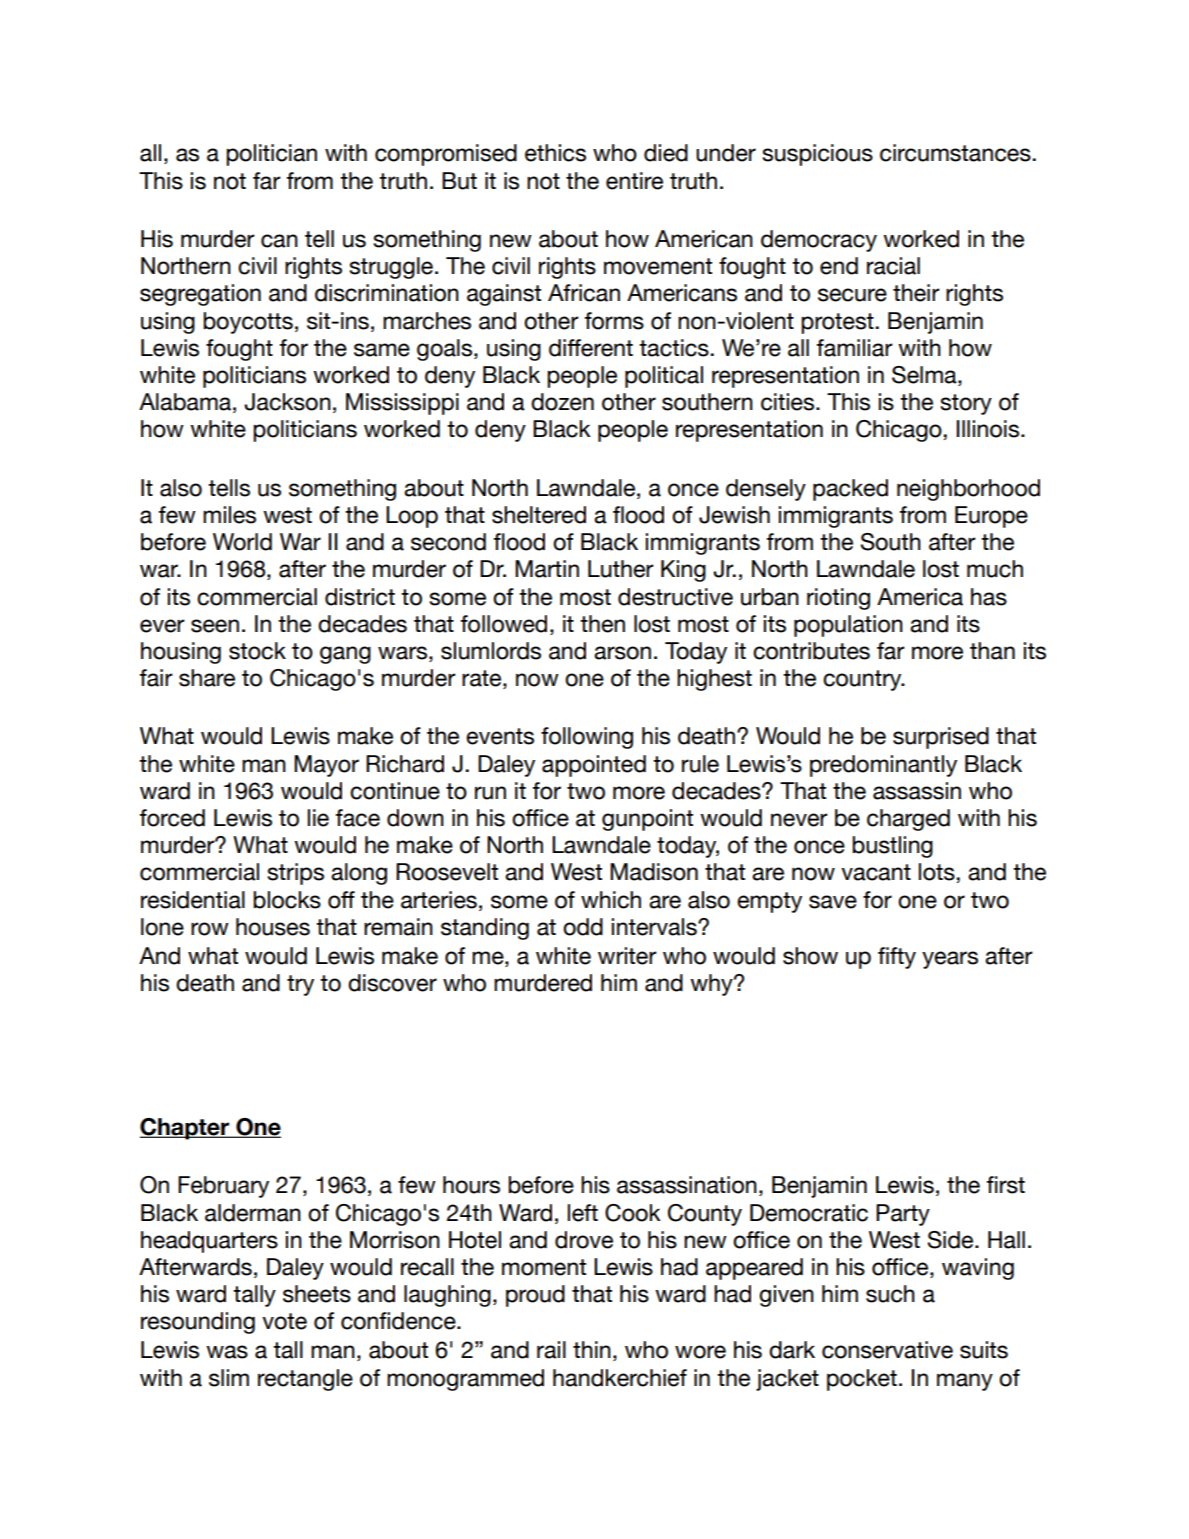 This screenshot has height=1539, width=1189. Describe the element at coordinates (634, 181) in the screenshot. I see `entire` at that location.
